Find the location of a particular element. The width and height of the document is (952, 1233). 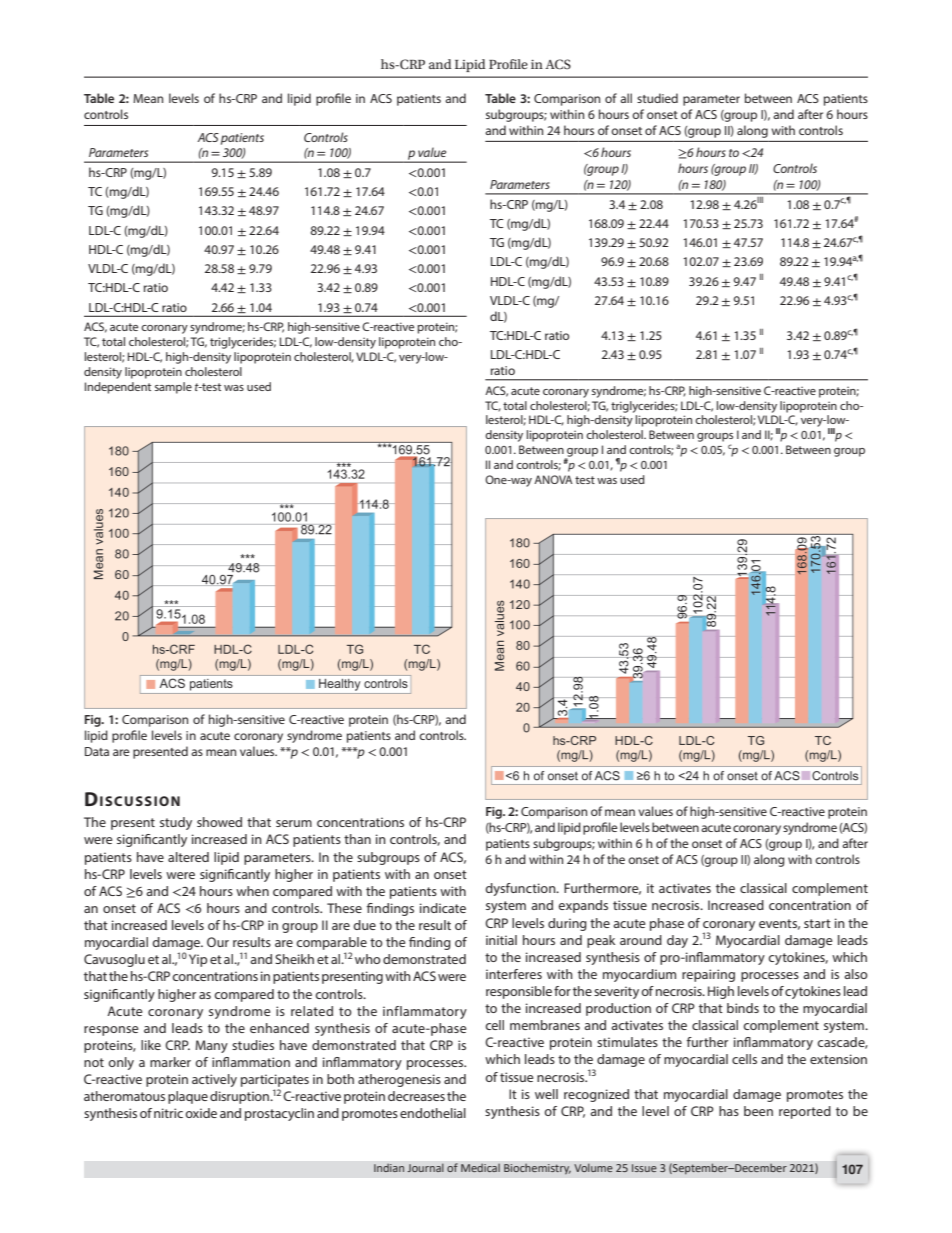

study is located at coordinates (176, 823).
